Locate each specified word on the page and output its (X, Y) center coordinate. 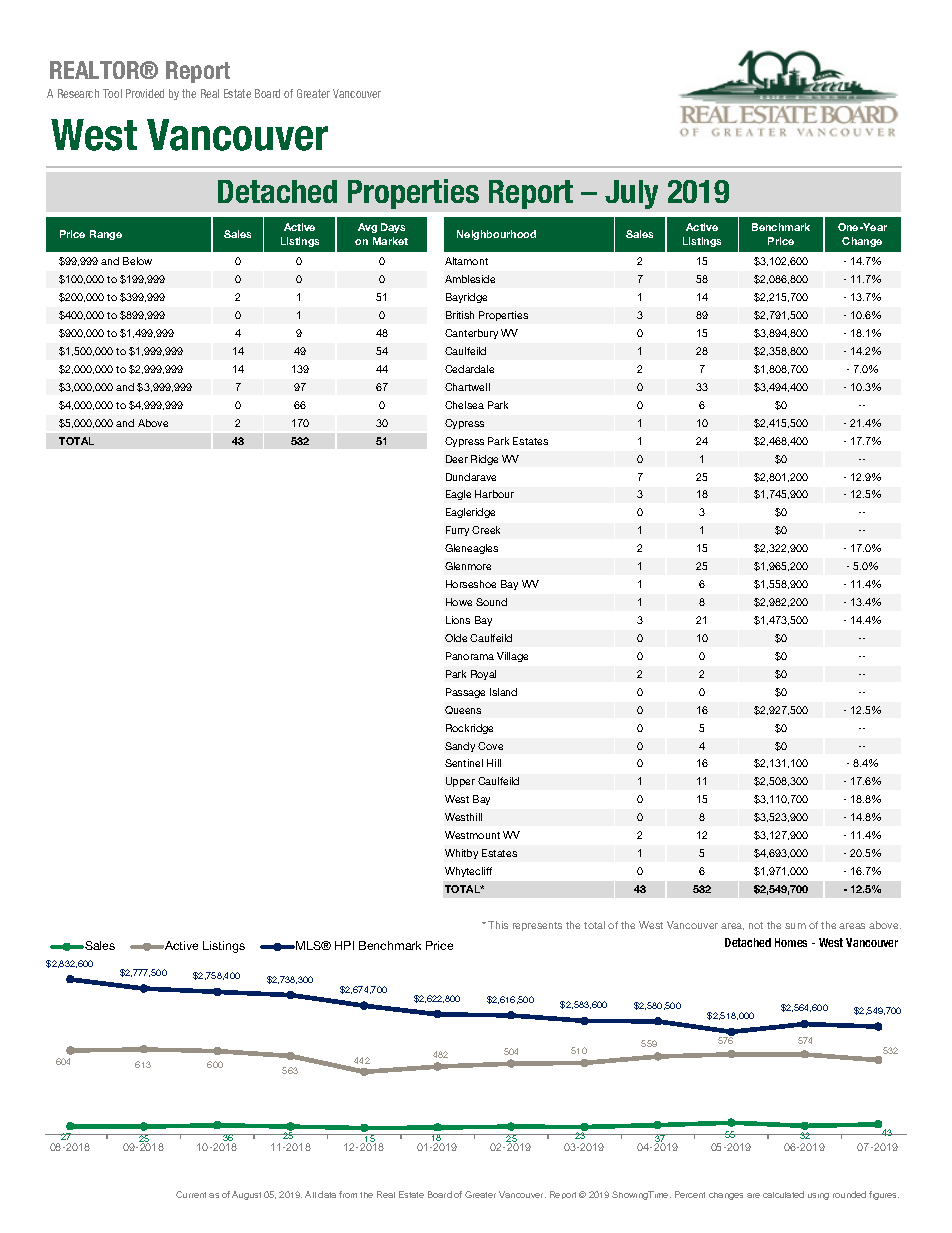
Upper (460, 782)
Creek (486, 530)
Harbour (494, 494)
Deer (457, 459)
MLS (309, 945)
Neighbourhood (496, 235)
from (348, 1194)
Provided (145, 93)
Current (191, 1194)
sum (795, 926)
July (631, 194)
